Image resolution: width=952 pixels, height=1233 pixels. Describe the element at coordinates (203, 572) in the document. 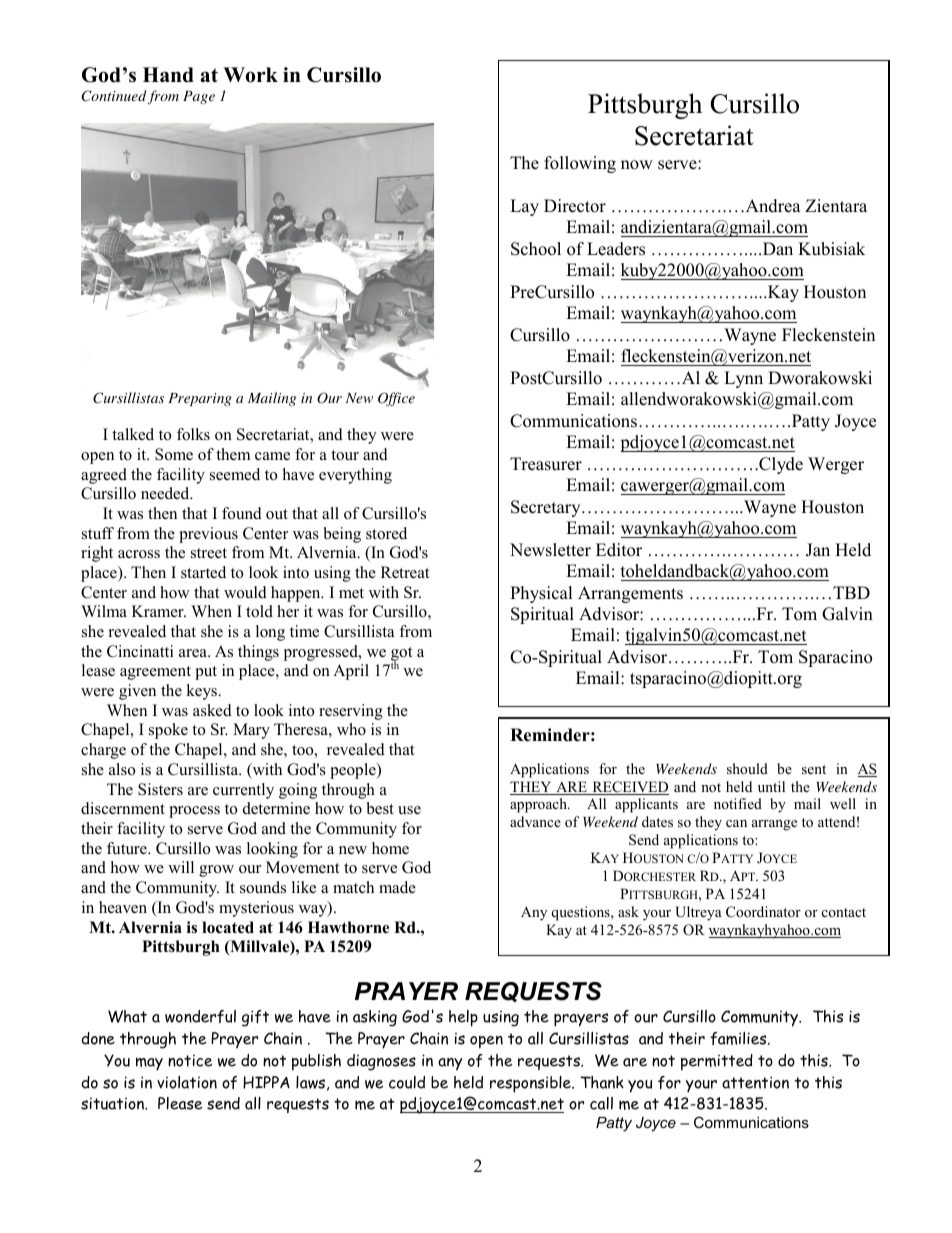

I see `started` at that location.
